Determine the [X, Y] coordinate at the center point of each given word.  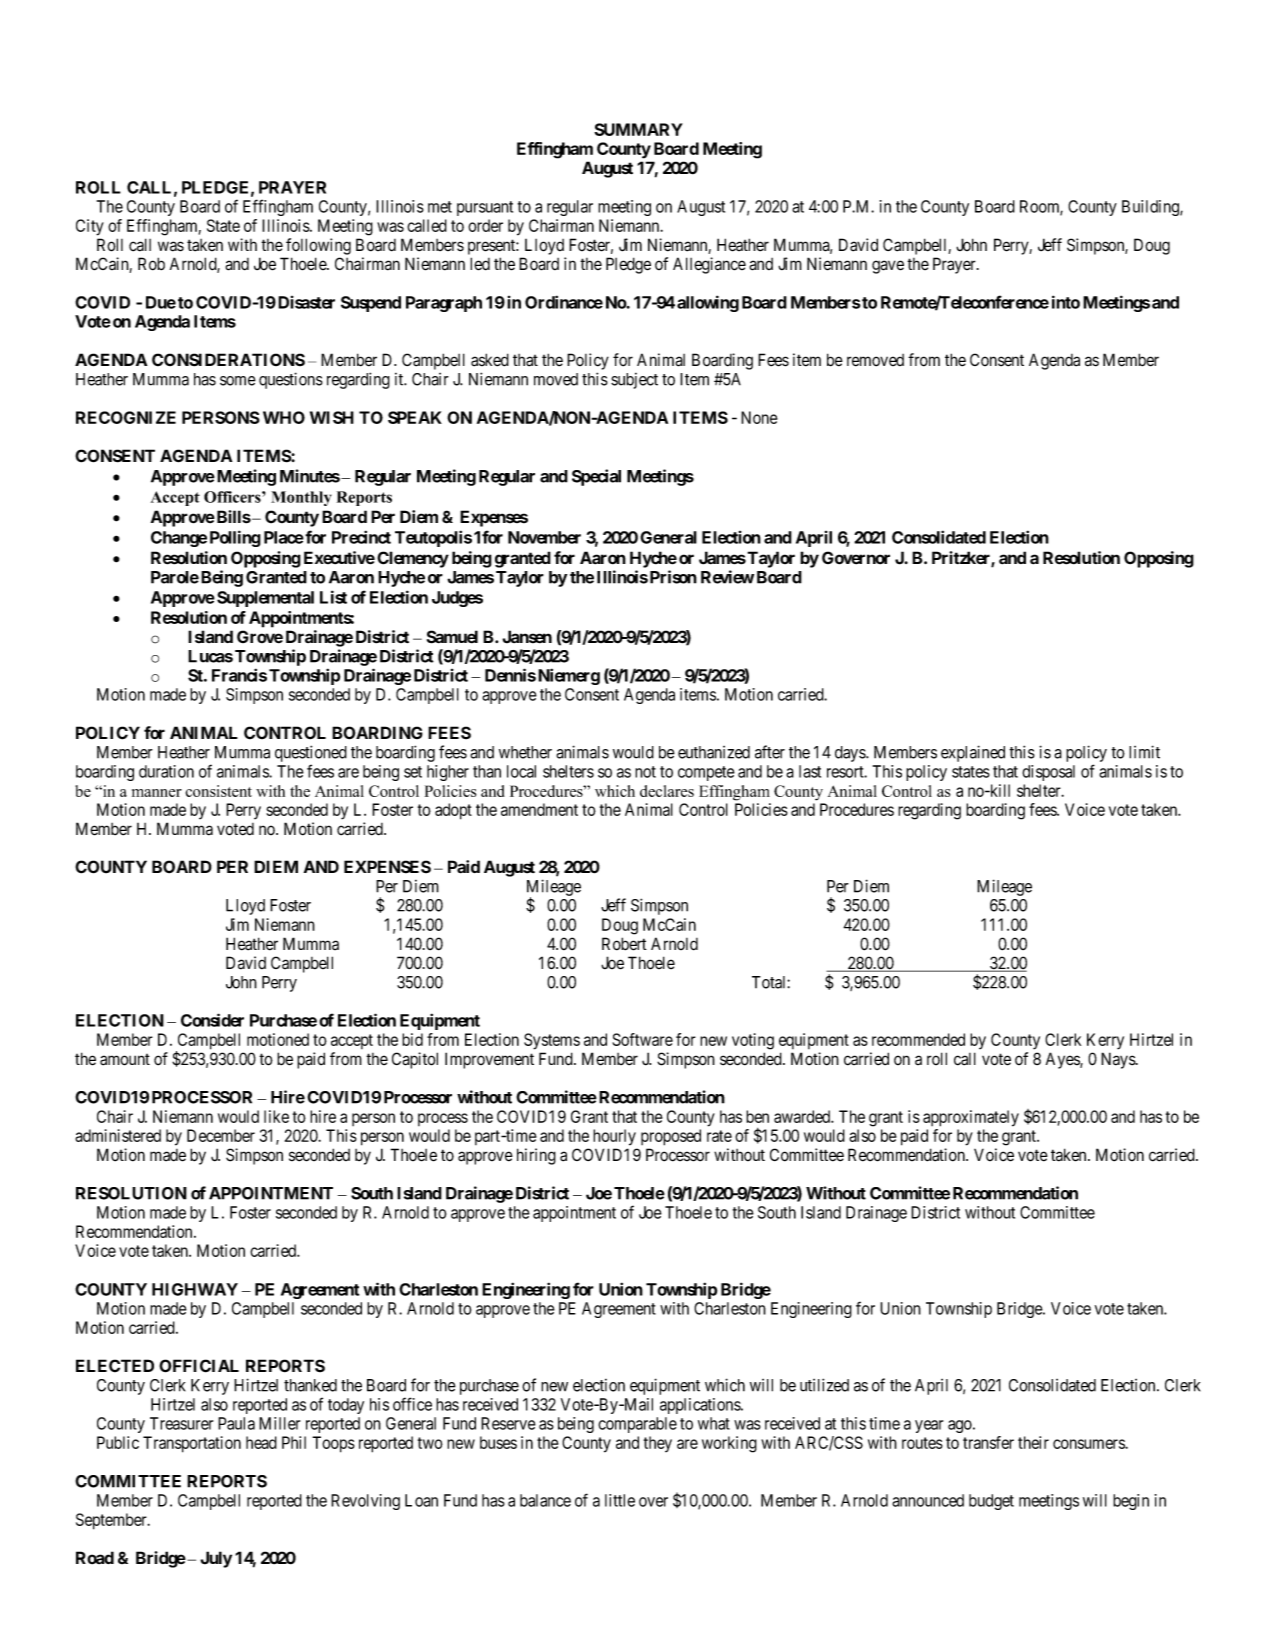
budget [991, 1502]
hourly [614, 1137]
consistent [219, 791]
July [216, 1559]
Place [284, 537]
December [221, 1135]
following [318, 246]
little [620, 1500]
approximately [971, 1118]
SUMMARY [638, 129]
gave [888, 267]
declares [667, 791]
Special [596, 477]
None [759, 417]
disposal [1048, 773]
